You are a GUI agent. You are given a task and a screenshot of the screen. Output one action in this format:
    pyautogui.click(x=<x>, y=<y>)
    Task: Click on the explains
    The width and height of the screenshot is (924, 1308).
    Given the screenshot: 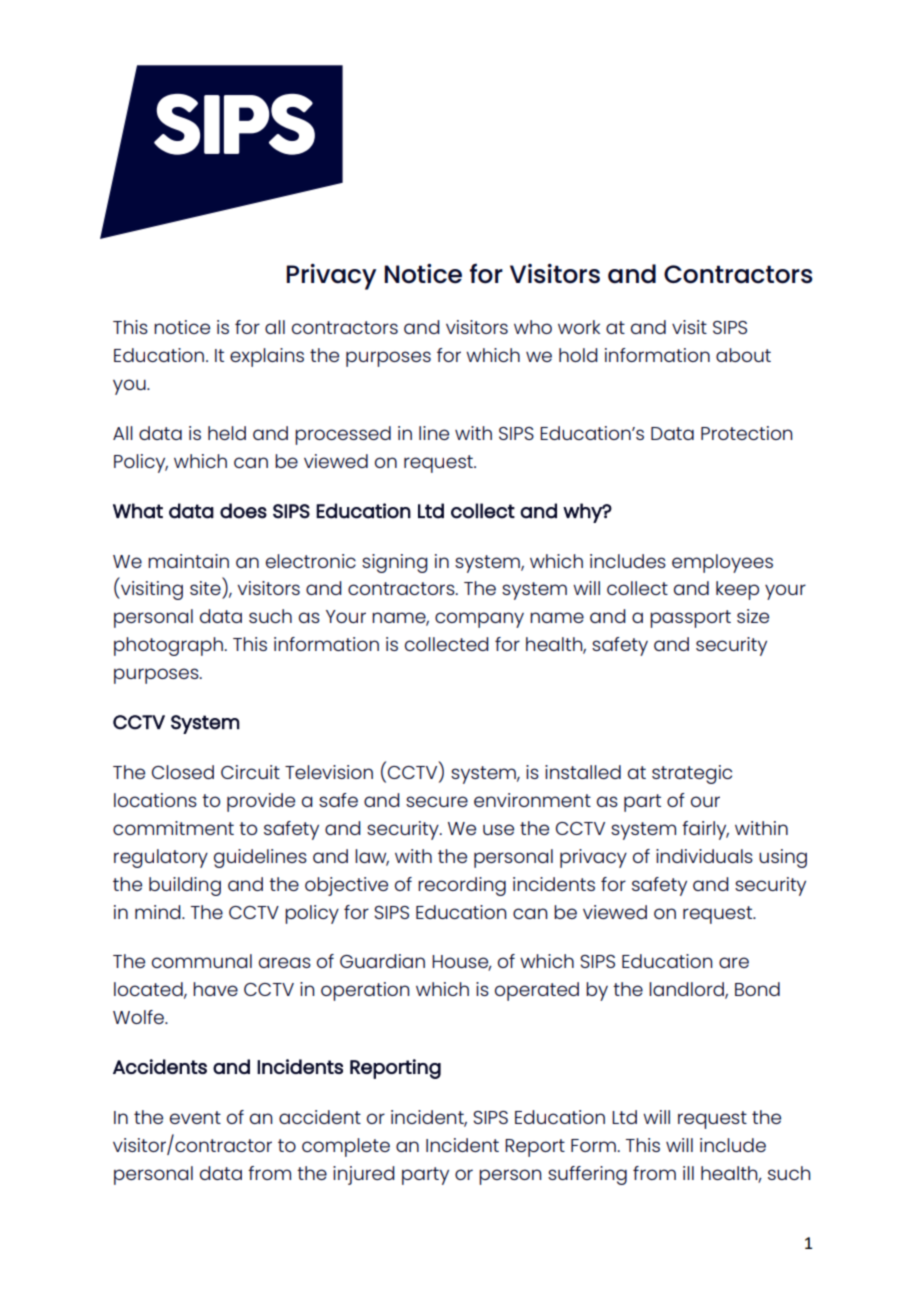 What is the action you would take?
    pyautogui.click(x=267, y=357)
